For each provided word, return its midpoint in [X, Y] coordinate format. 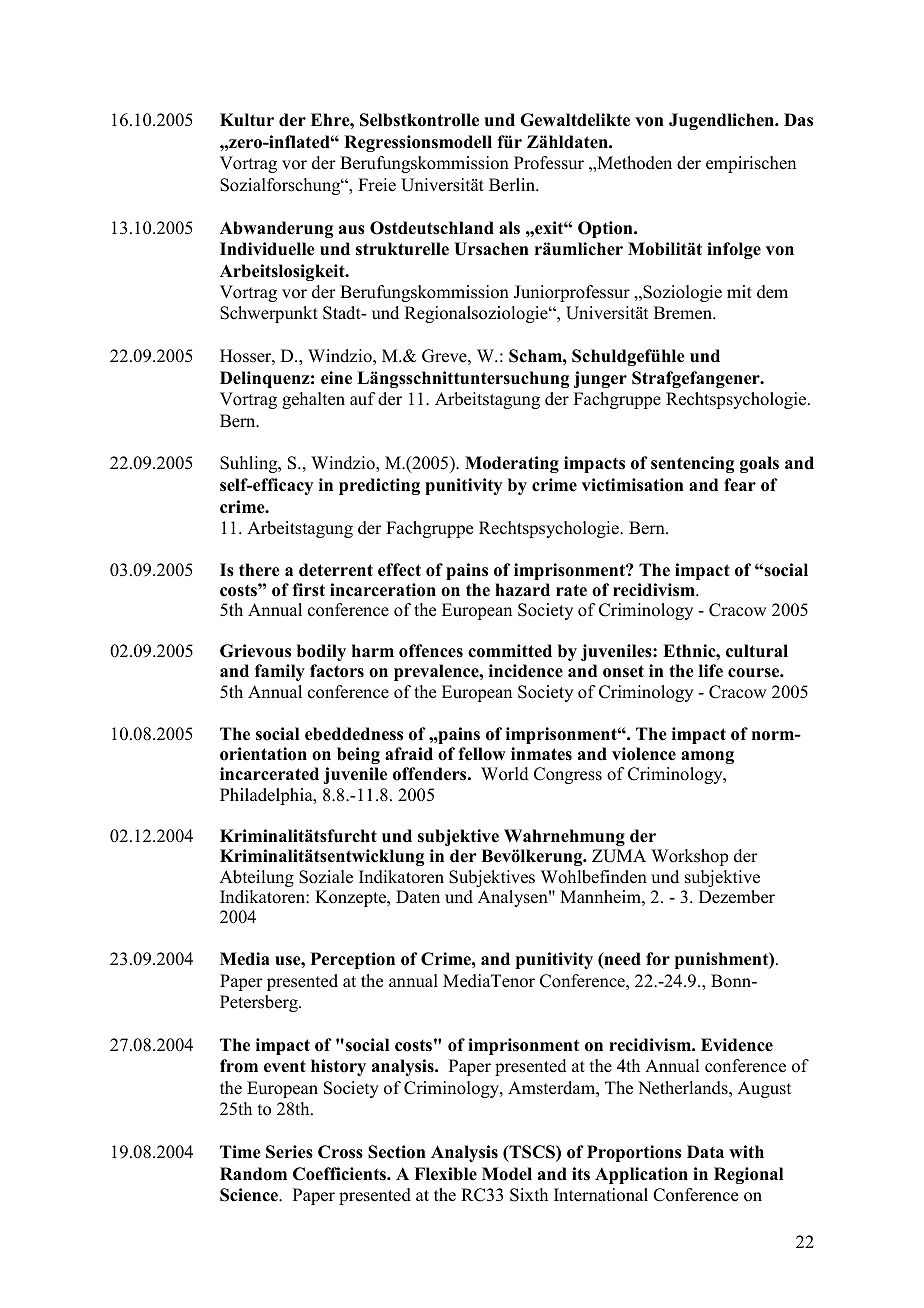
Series [289, 1152]
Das [798, 120]
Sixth [529, 1195]
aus [352, 230]
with [746, 1151]
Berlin [513, 185]
